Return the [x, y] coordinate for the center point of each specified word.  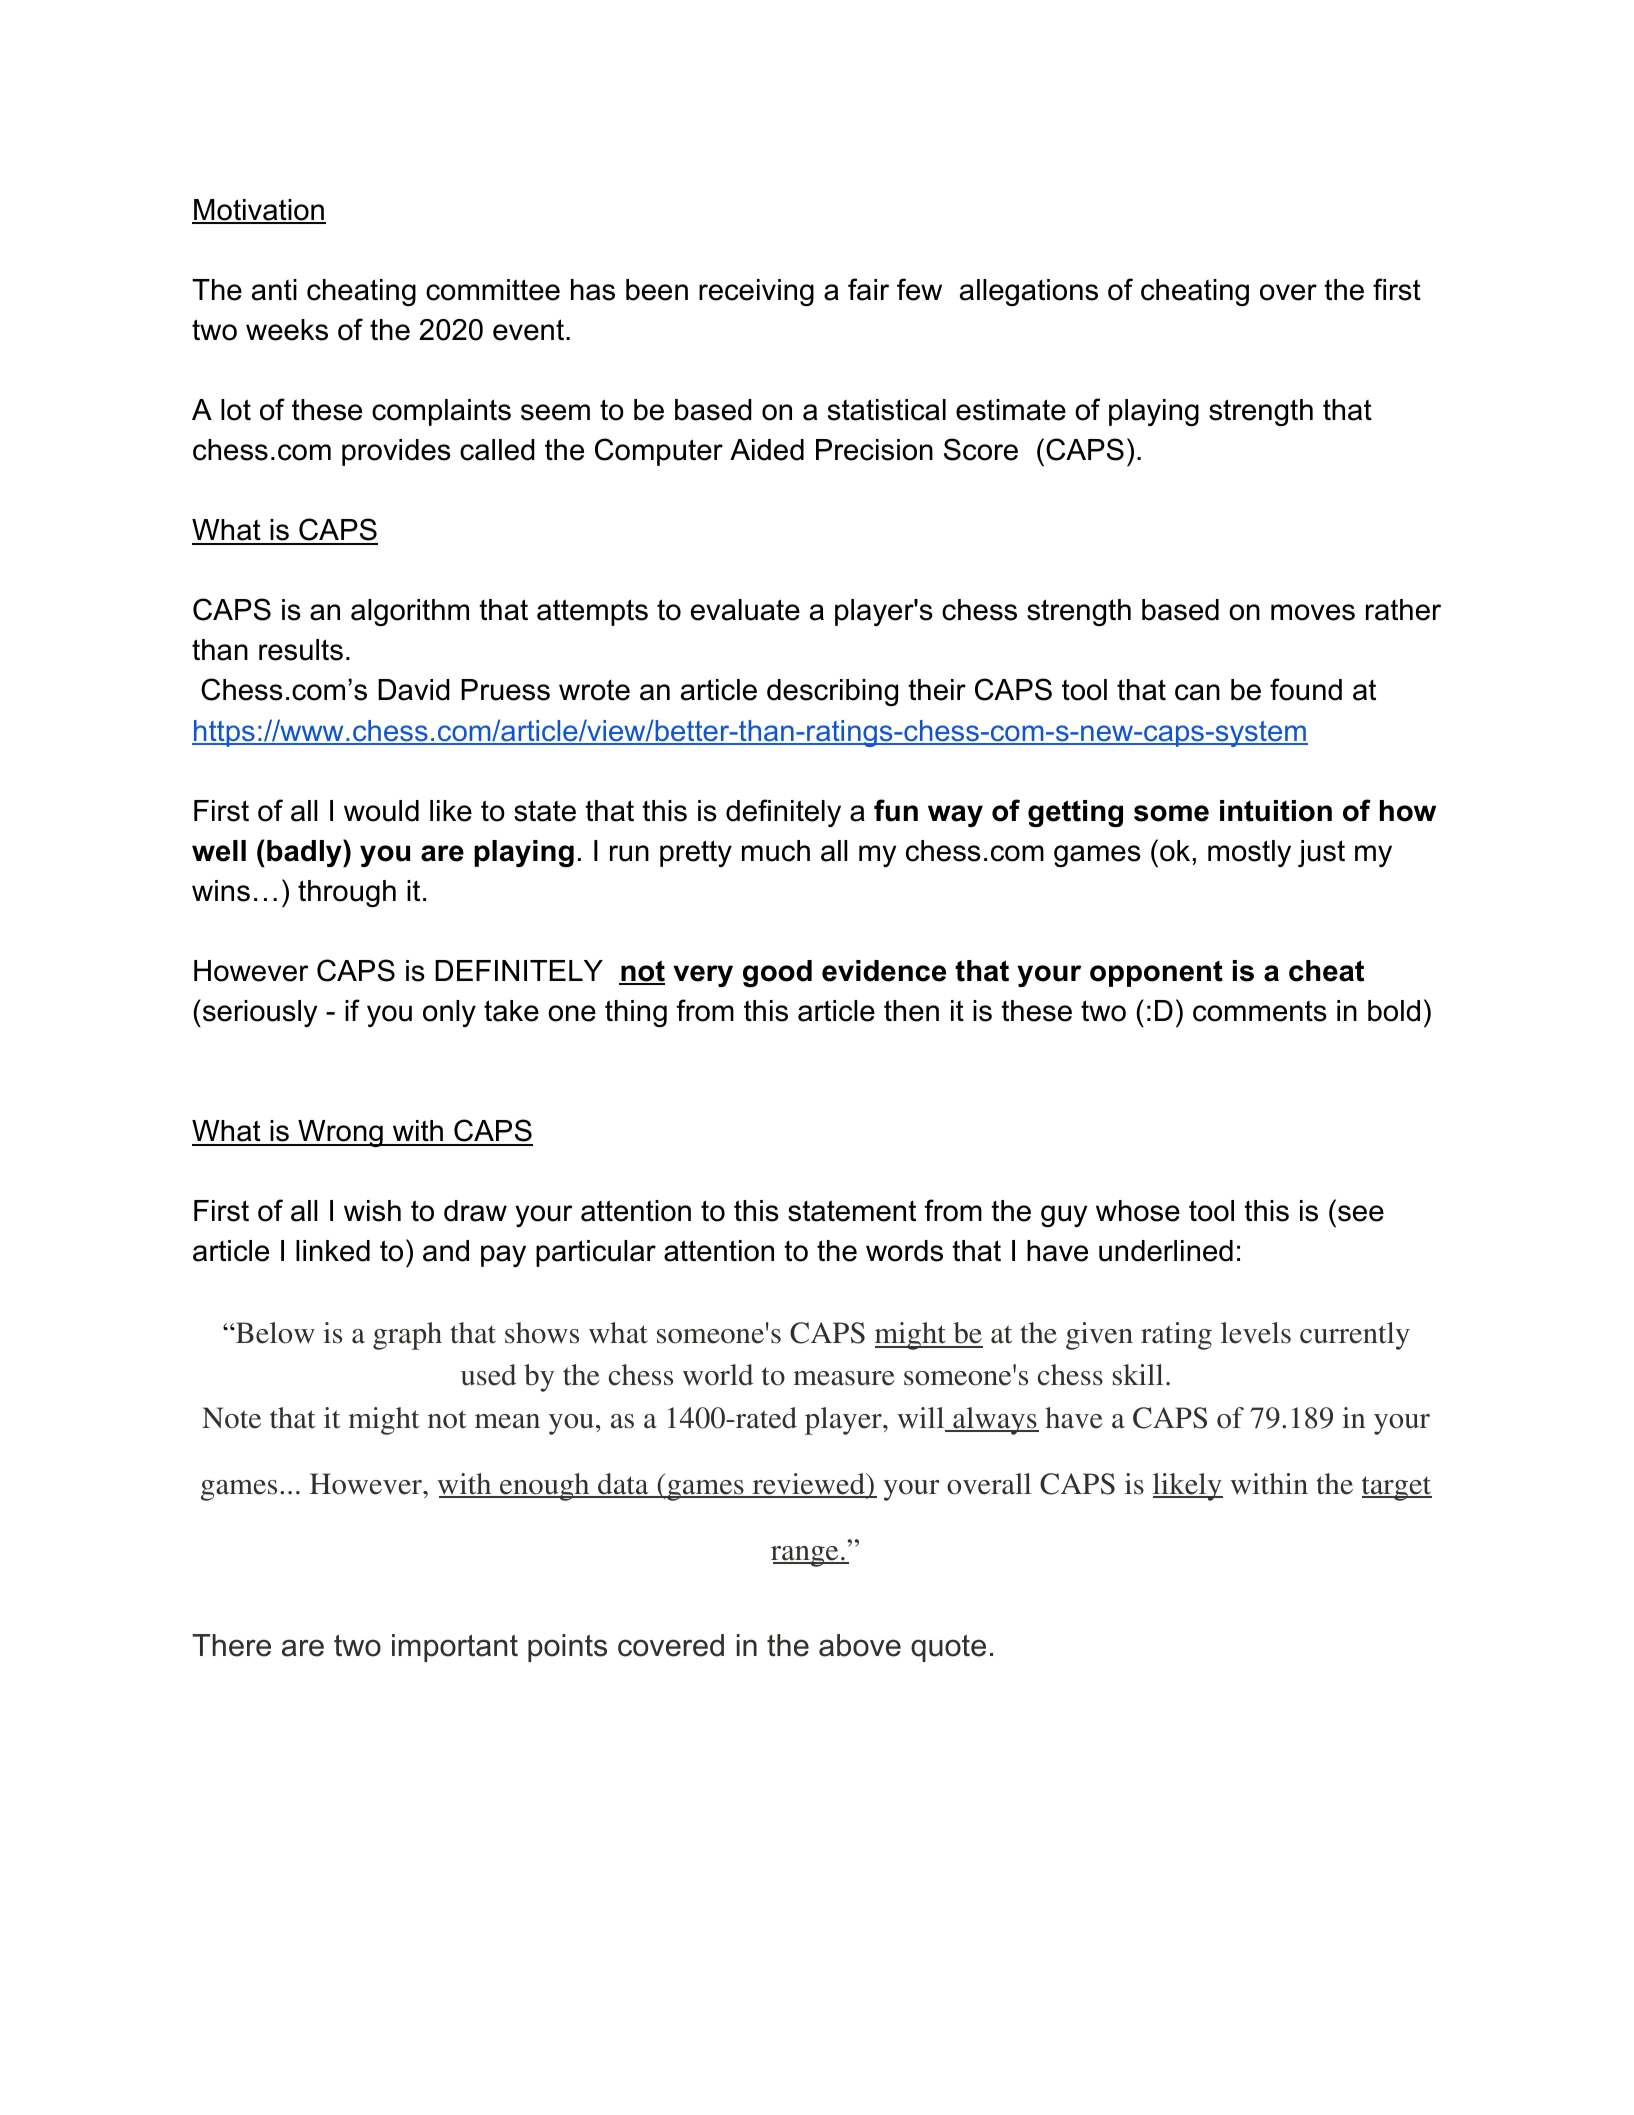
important [455, 1648]
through [347, 893]
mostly [1249, 853]
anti [274, 290]
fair [868, 289]
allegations [1029, 292]
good [777, 973]
